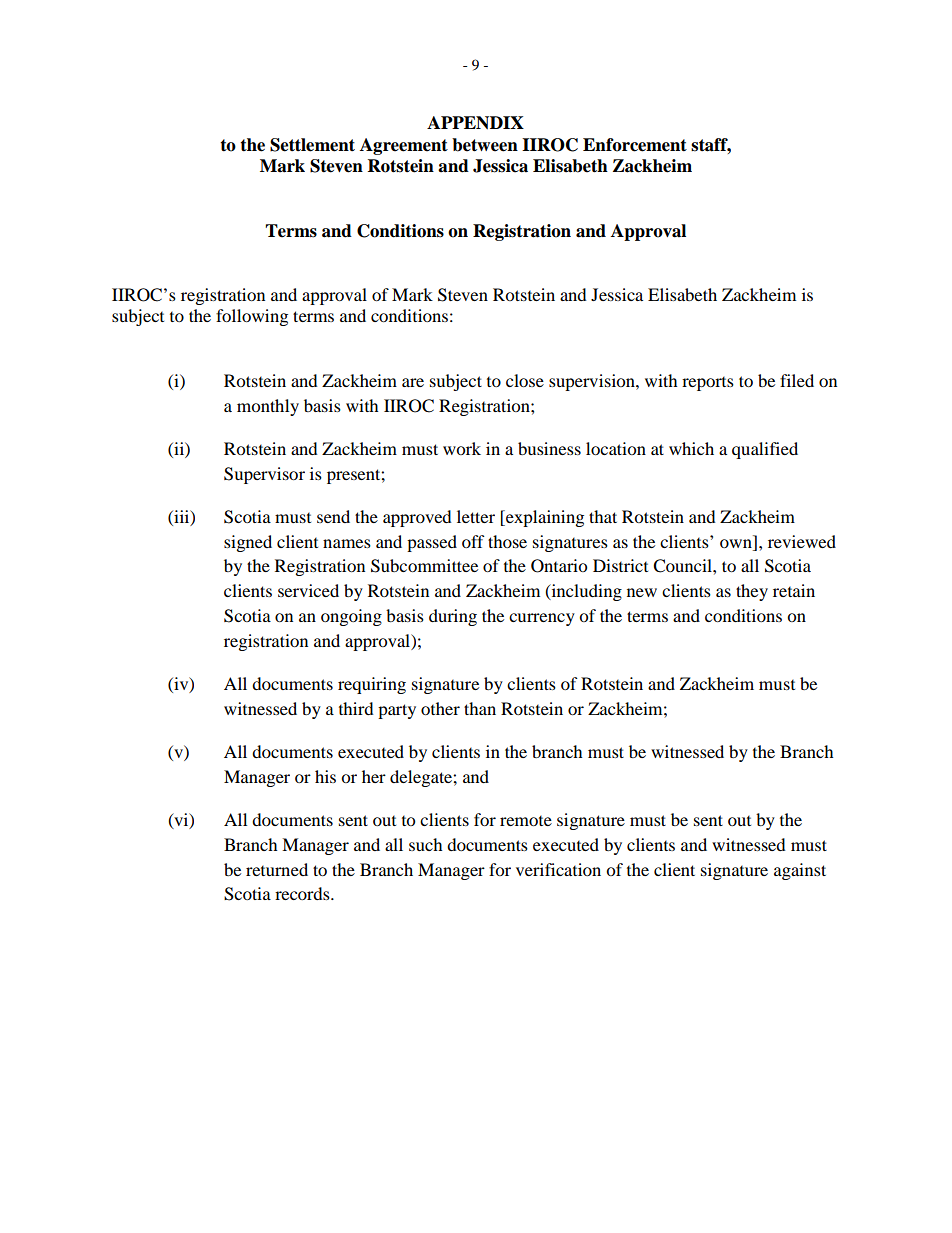 The image size is (952, 1233). Describe the element at coordinates (635, 145) in the screenshot. I see `Enforcement` at that location.
